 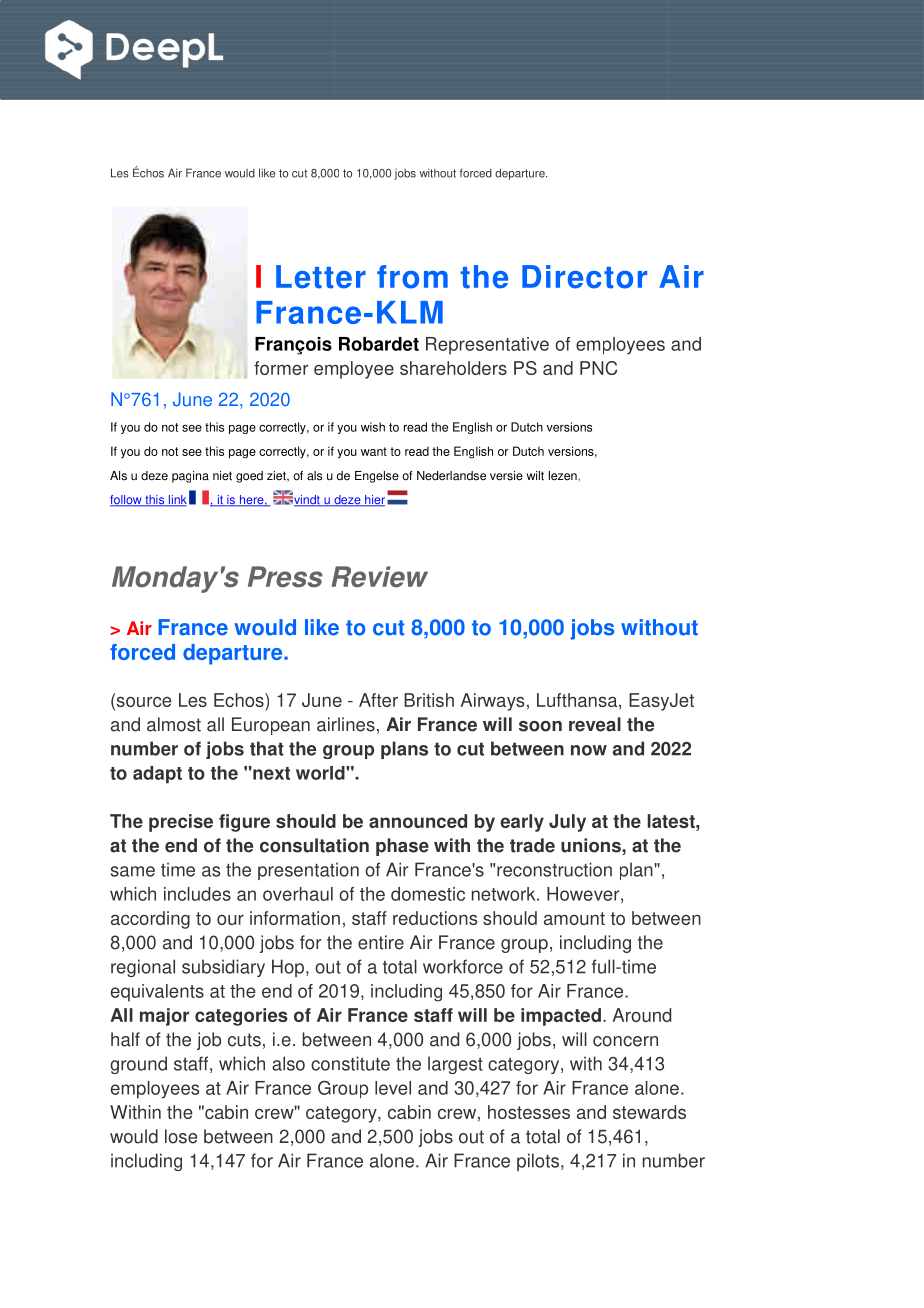 I want to click on same, so click(x=133, y=871).
